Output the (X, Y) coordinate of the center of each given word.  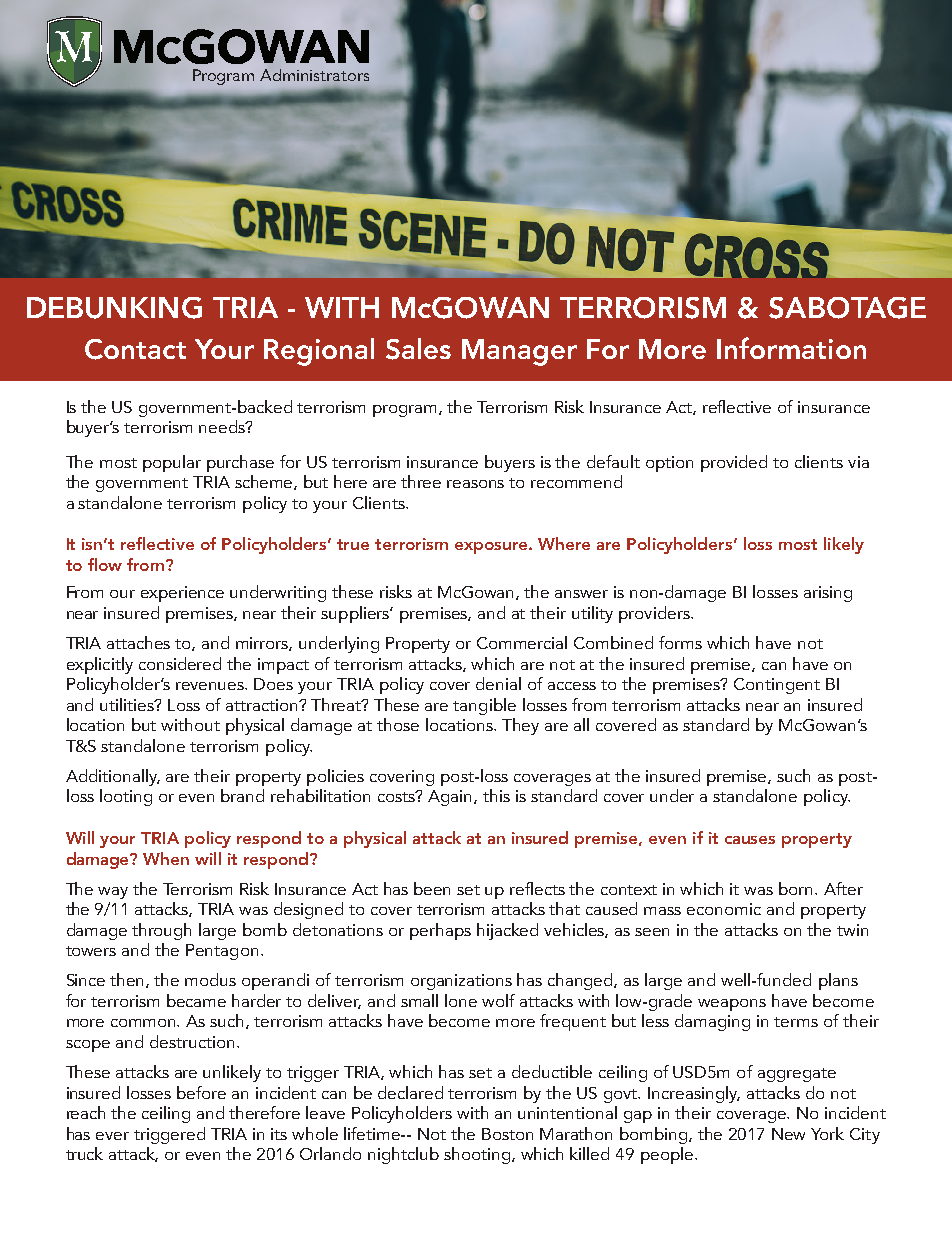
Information (791, 348)
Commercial (522, 642)
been (432, 888)
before (201, 1092)
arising (828, 594)
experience (182, 594)
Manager (519, 352)
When (166, 858)
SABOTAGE (847, 308)
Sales (418, 349)
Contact (135, 349)
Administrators (314, 75)
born (797, 888)
